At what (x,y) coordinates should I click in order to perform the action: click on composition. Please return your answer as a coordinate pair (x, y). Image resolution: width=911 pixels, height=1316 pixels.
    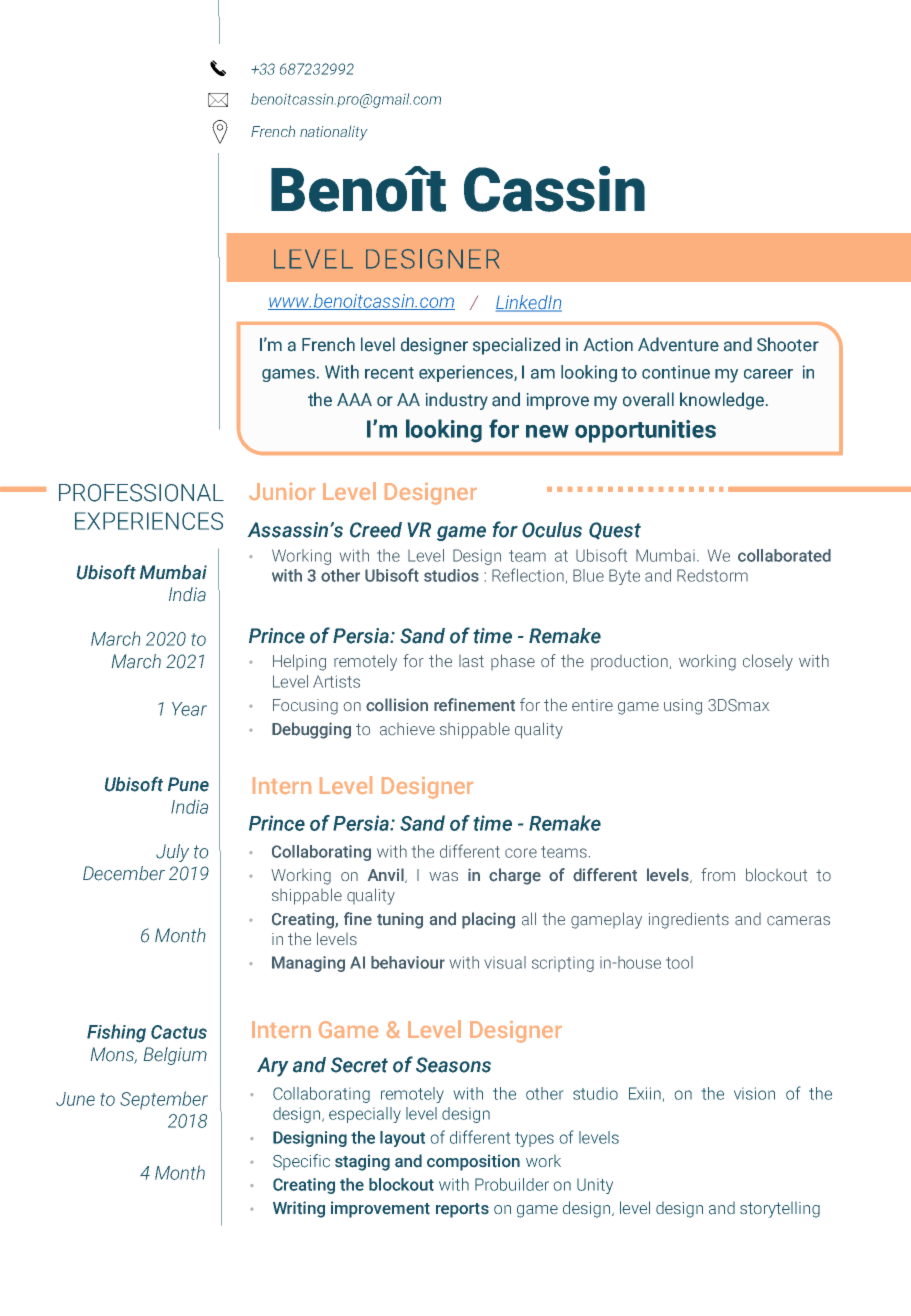
    Looking at the image, I should click on (473, 1163).
